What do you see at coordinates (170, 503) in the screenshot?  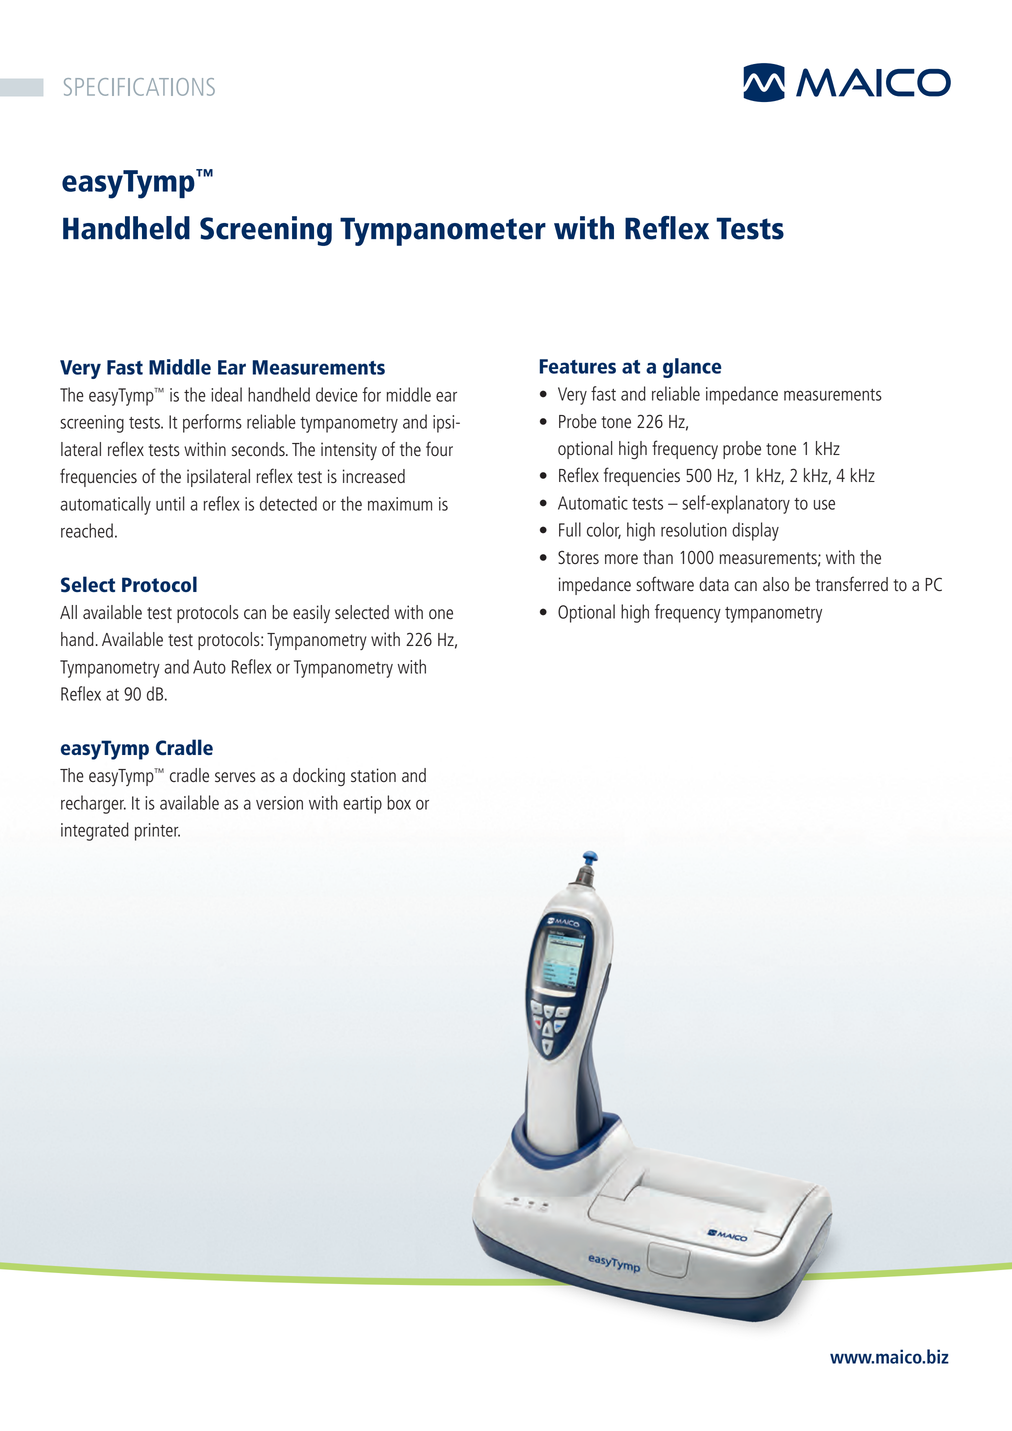 I see `until` at bounding box center [170, 503].
